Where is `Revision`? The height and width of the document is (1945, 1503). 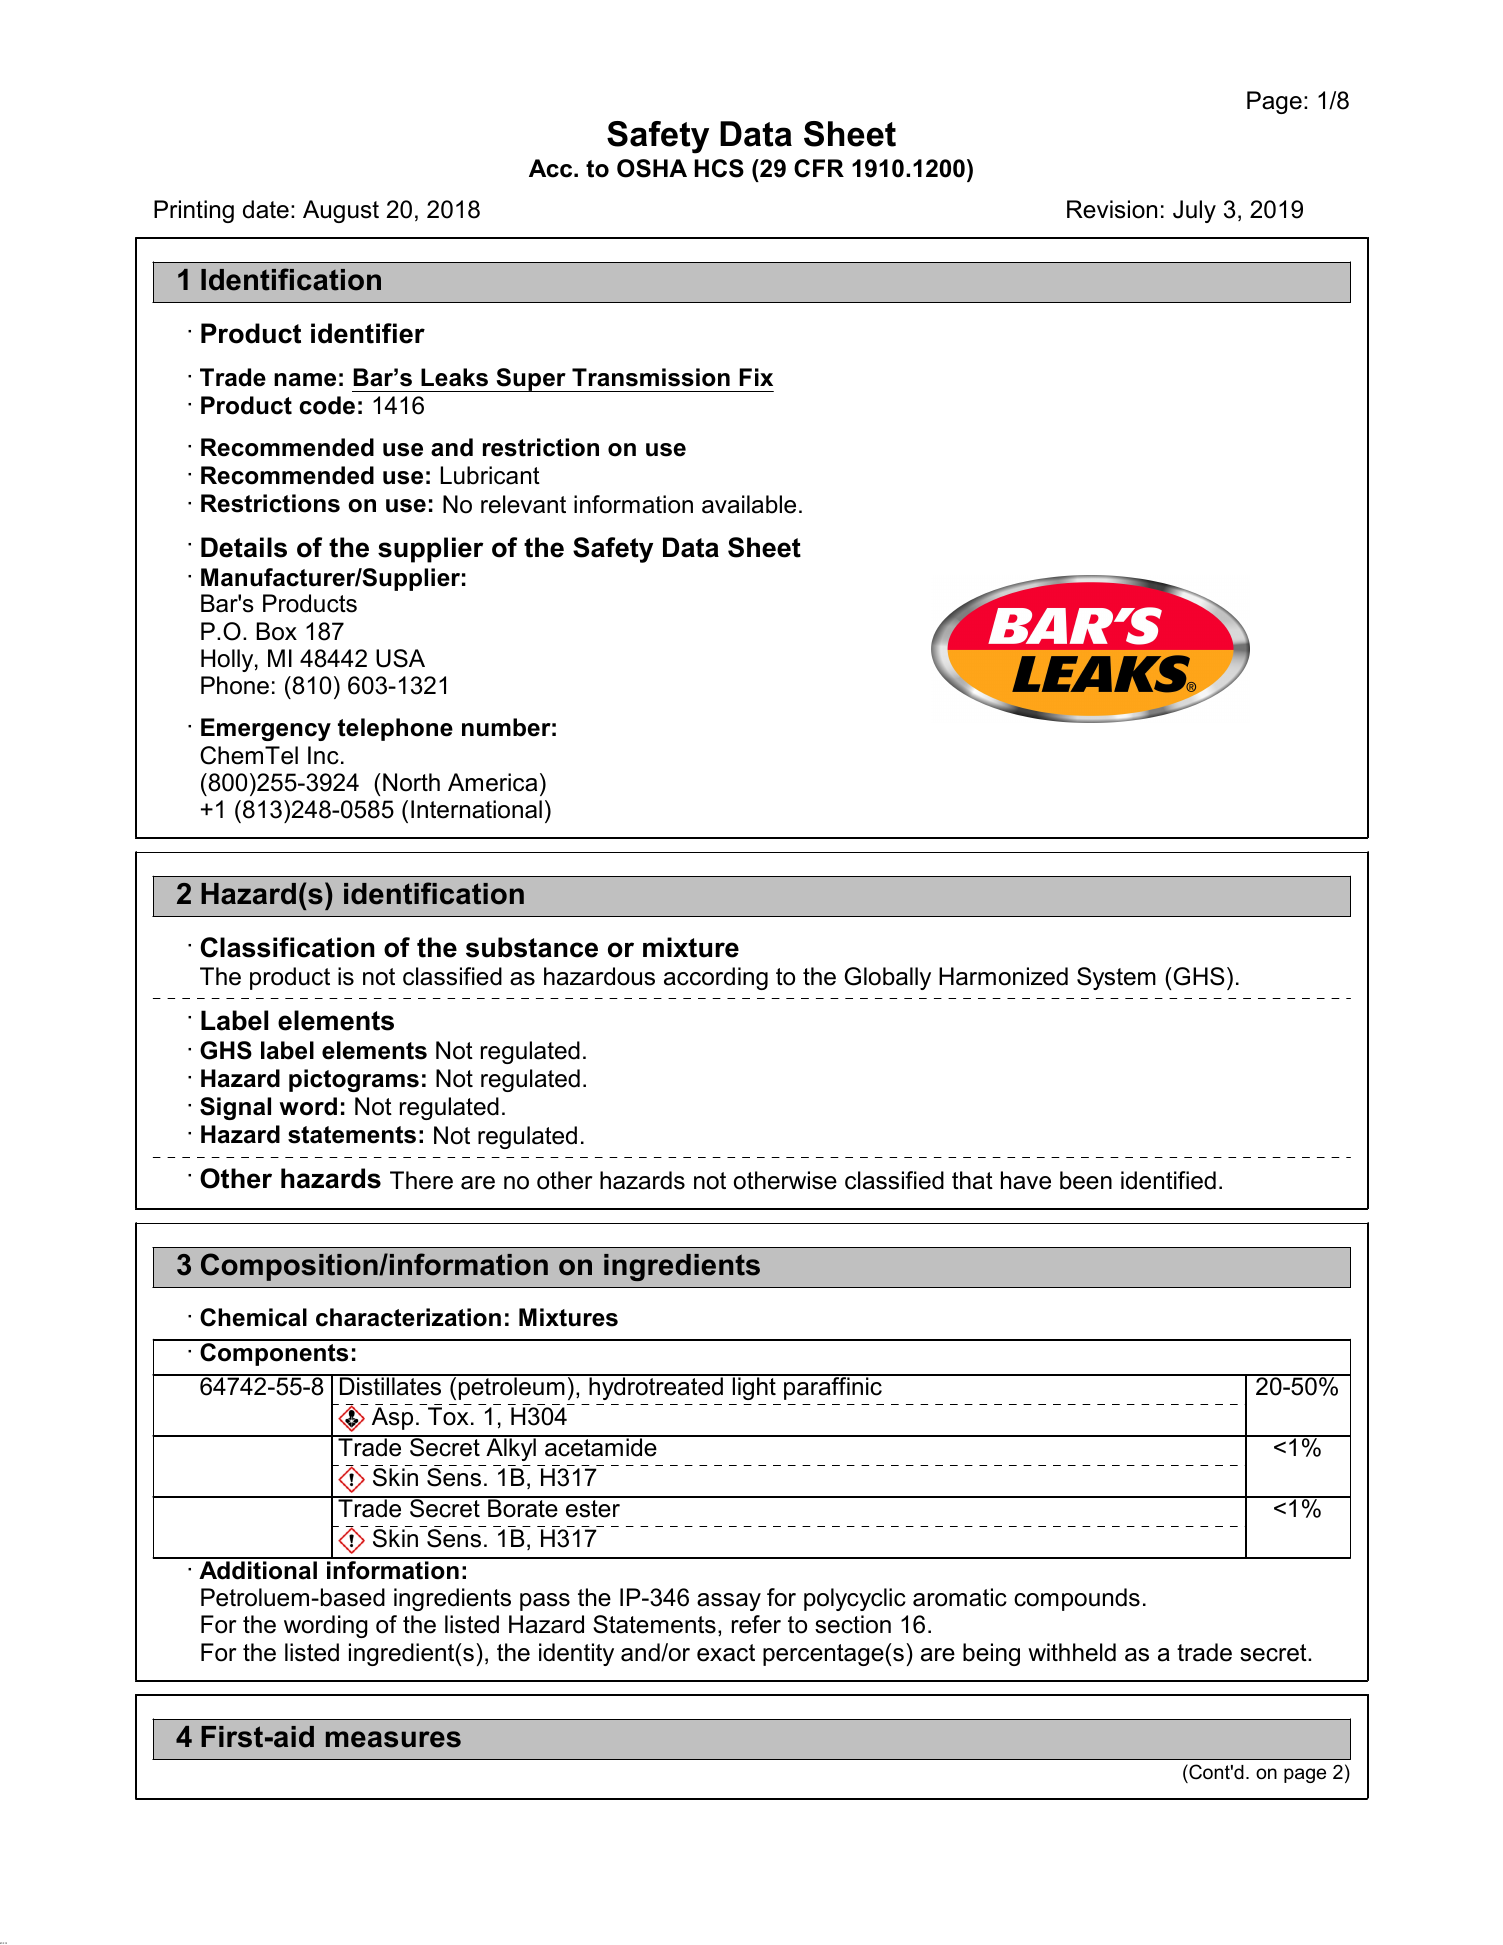
Revision is located at coordinates (1112, 209).
